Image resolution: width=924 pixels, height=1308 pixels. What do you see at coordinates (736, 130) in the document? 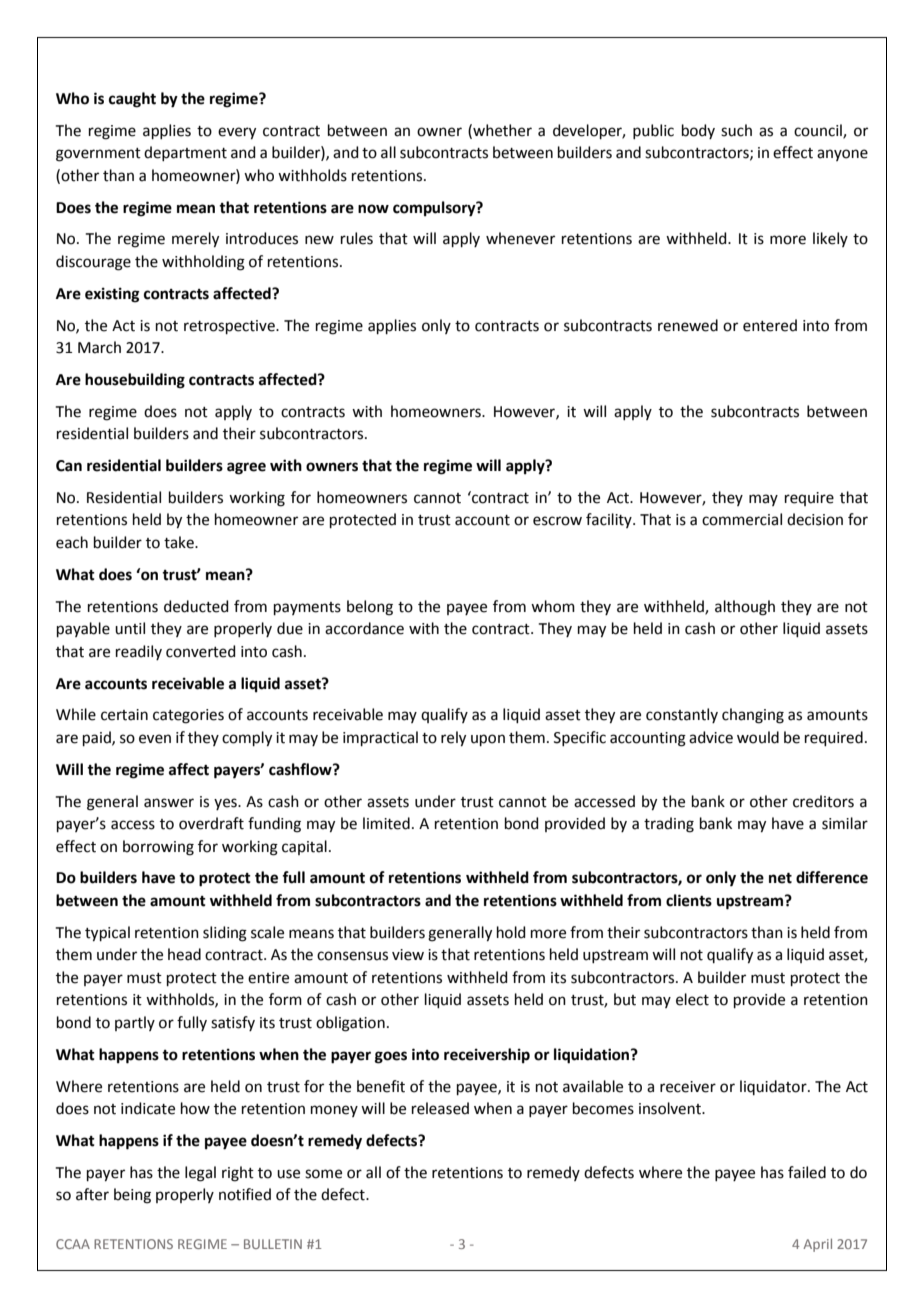
I see `such` at bounding box center [736, 130].
